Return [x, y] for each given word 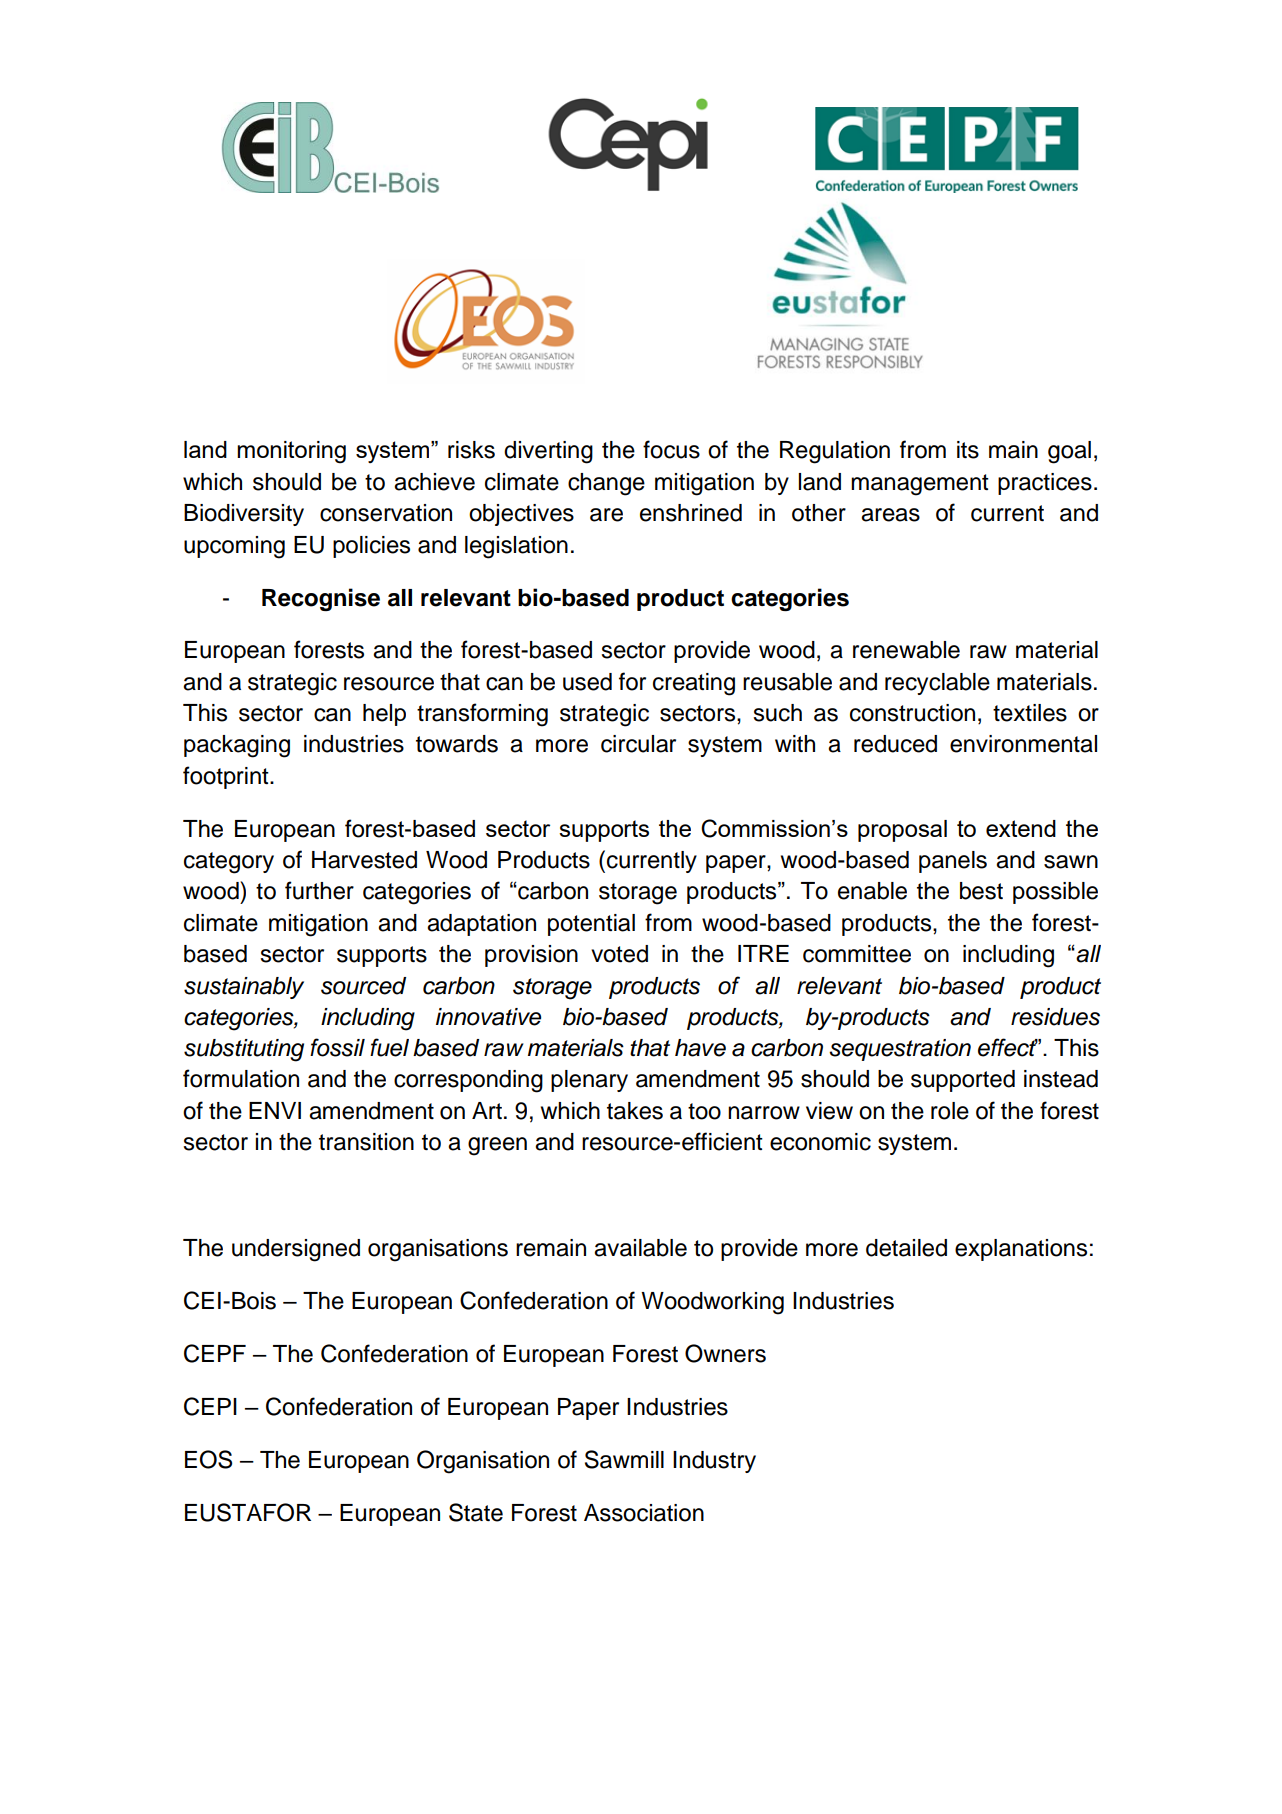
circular [638, 744]
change [606, 484]
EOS [208, 1459]
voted [619, 954]
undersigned [296, 1250]
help [384, 715]
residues [1055, 1017]
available [640, 1248]
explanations [1021, 1250]
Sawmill [624, 1459]
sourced [363, 986]
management [920, 485]
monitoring [291, 452]
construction [912, 713]
